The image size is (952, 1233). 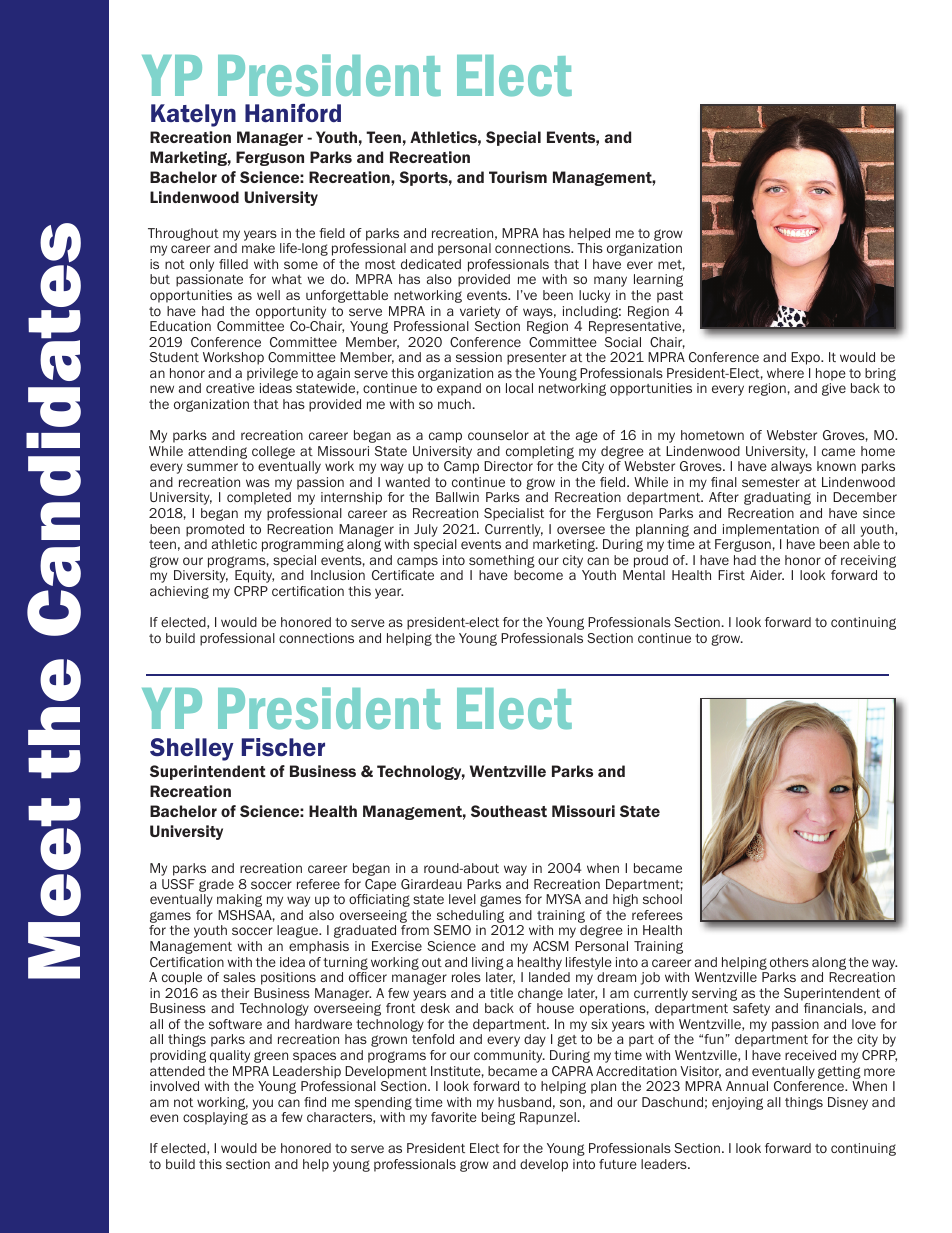 I want to click on Fischer, so click(x=283, y=747).
